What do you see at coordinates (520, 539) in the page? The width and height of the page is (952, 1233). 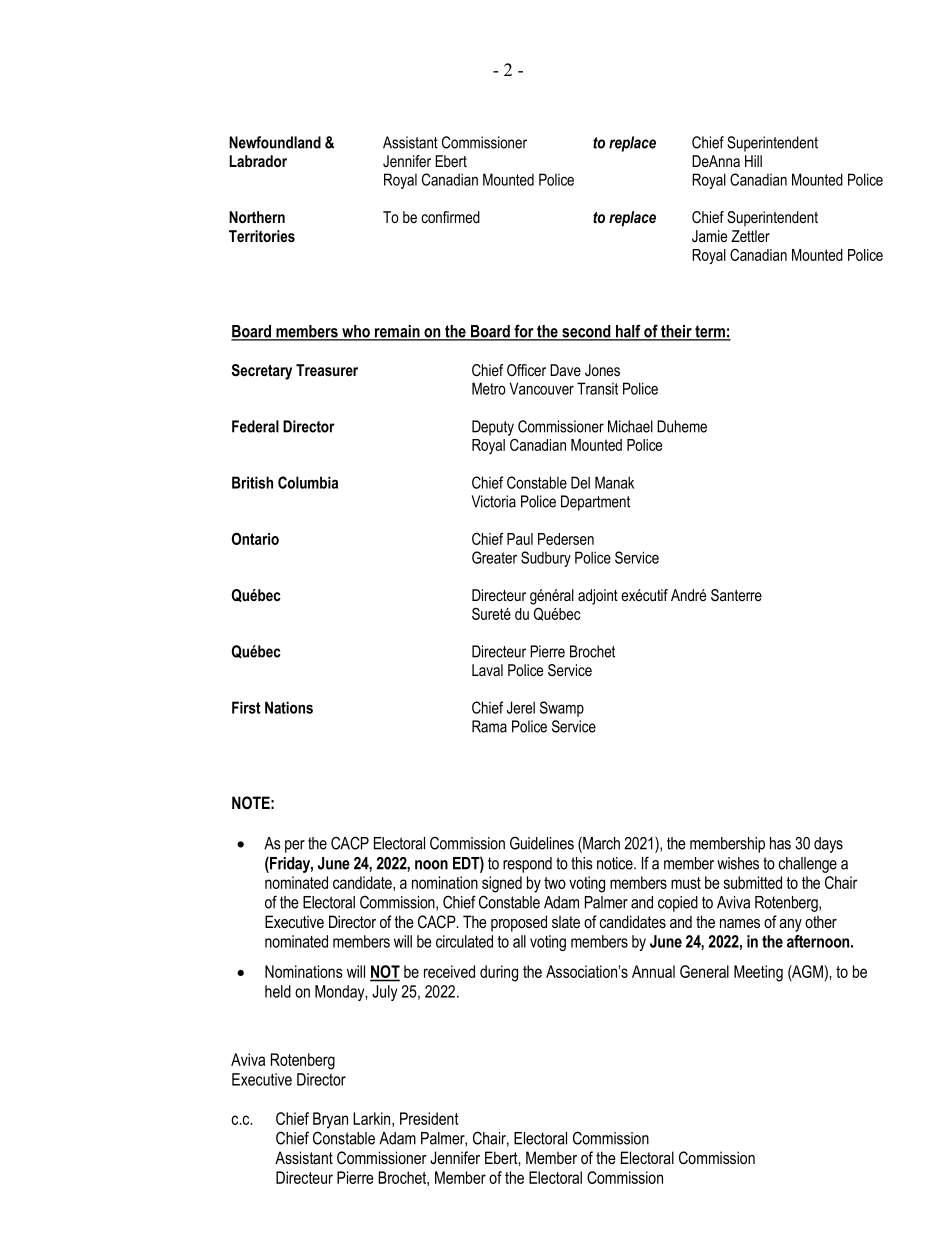 I see `Paul` at bounding box center [520, 539].
